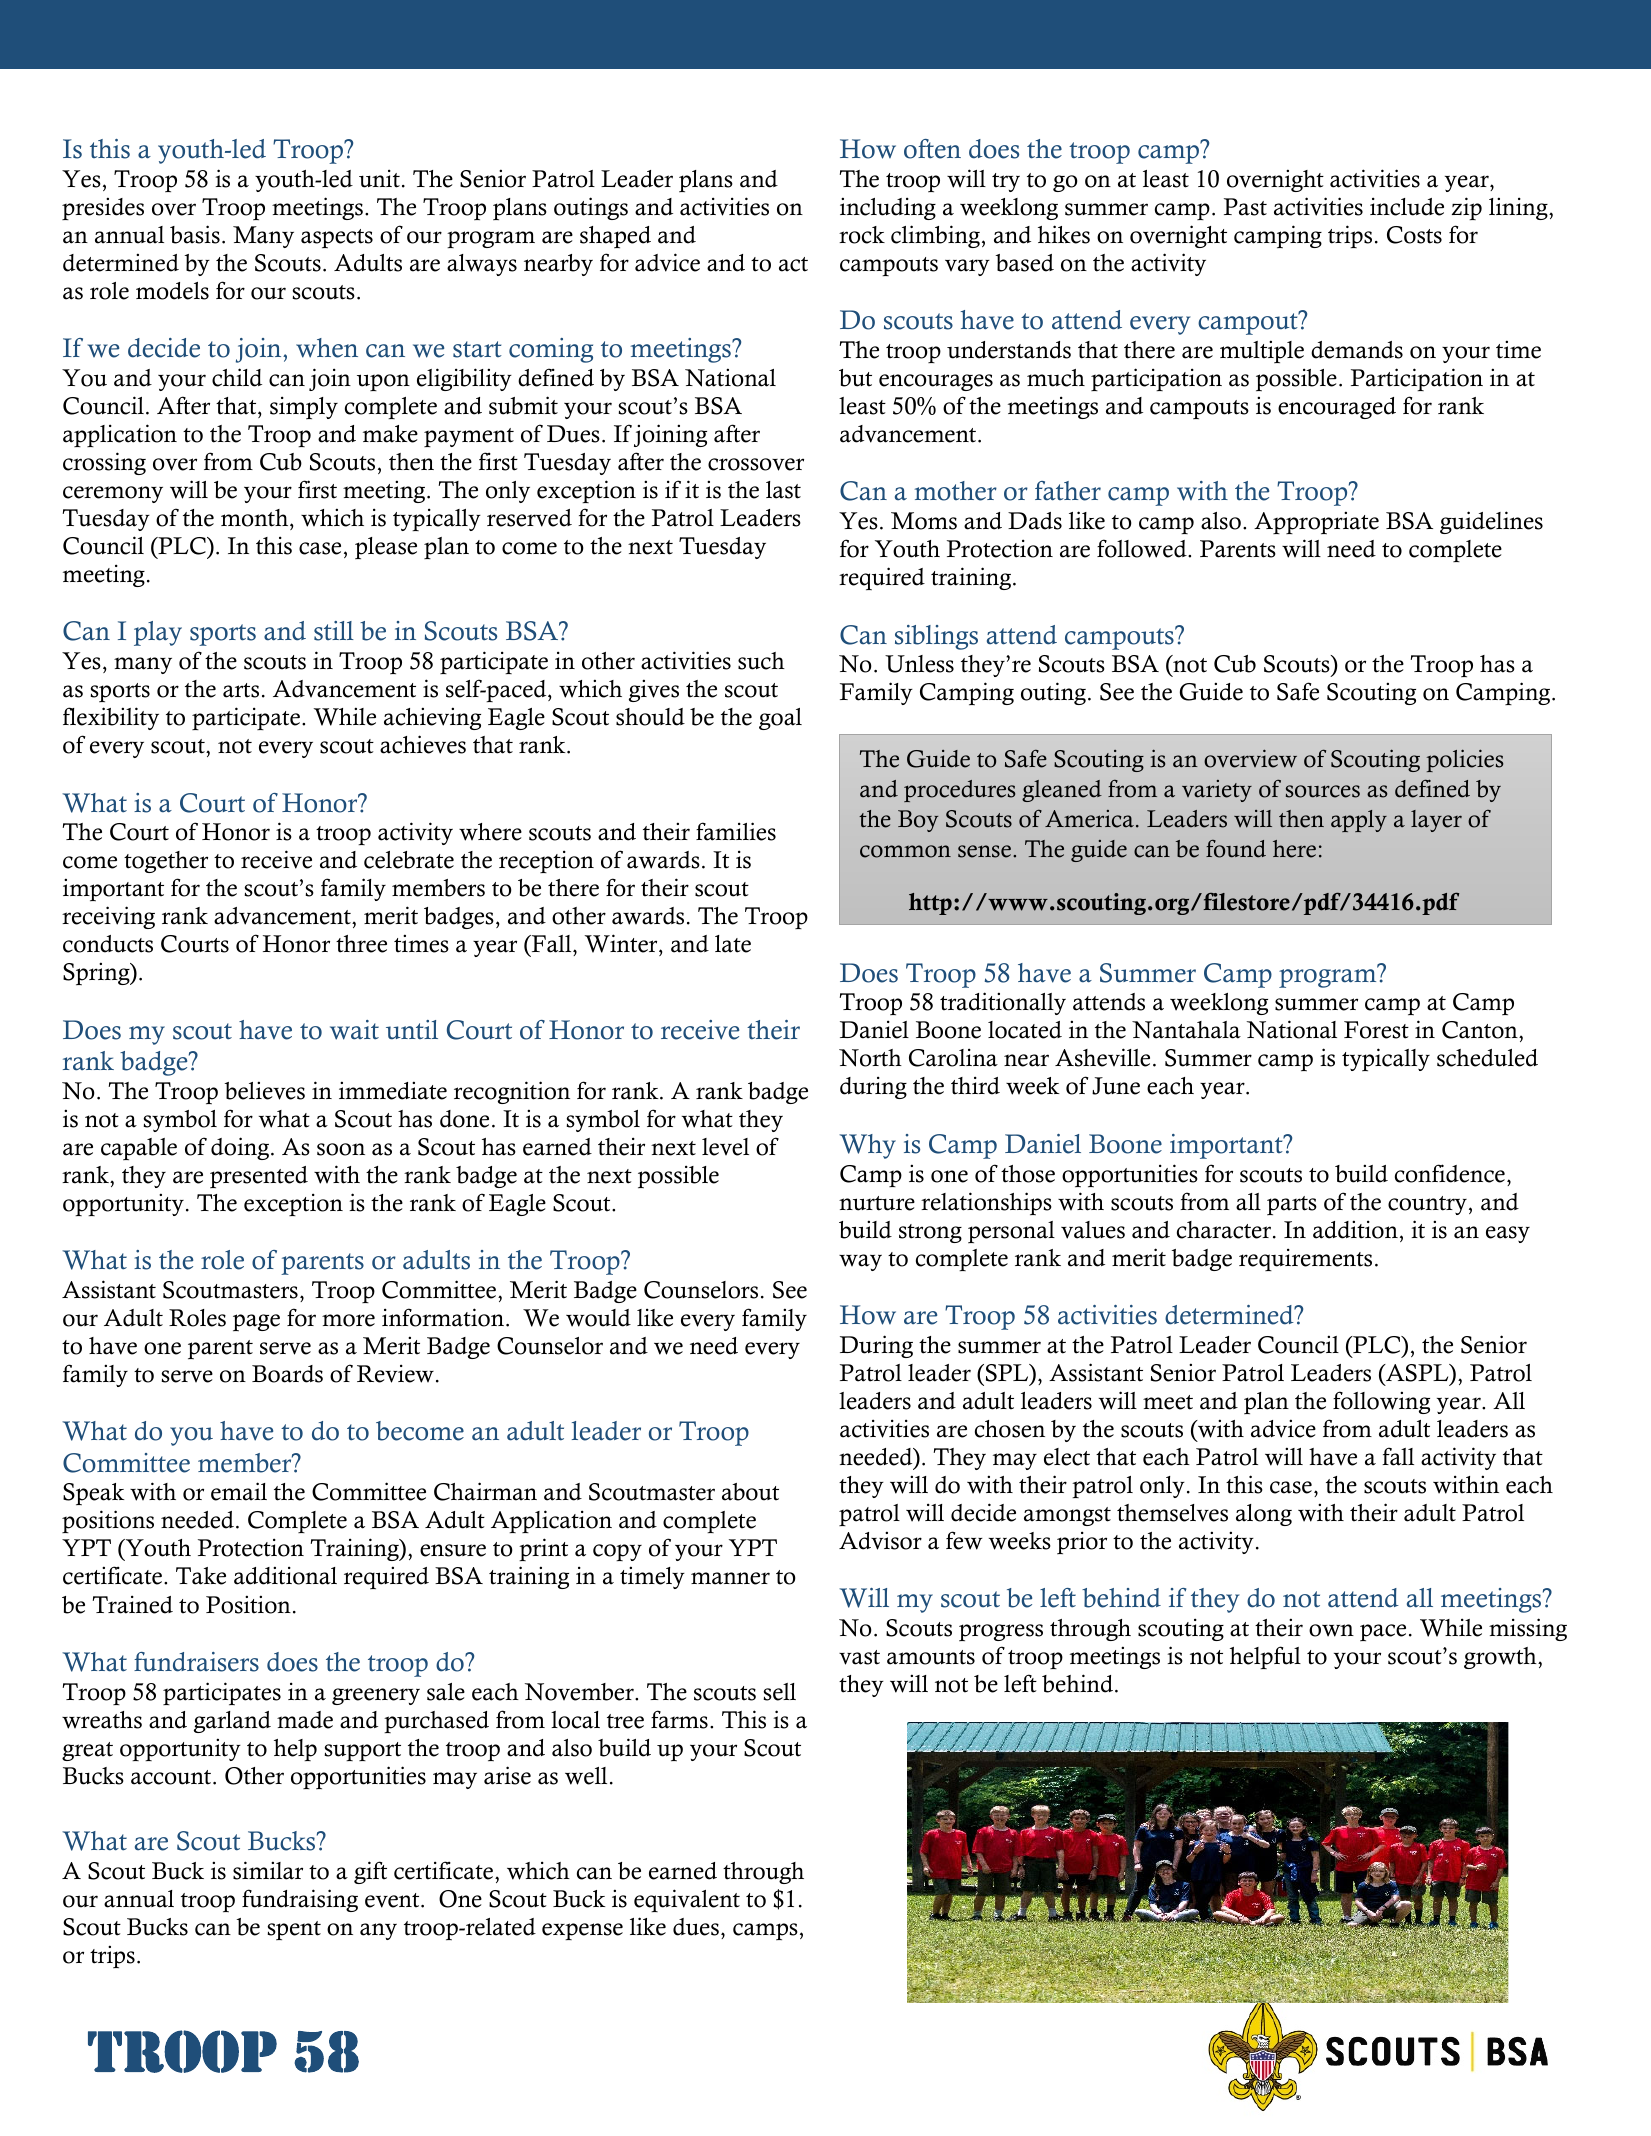  I want to click on similar, so click(268, 1870).
